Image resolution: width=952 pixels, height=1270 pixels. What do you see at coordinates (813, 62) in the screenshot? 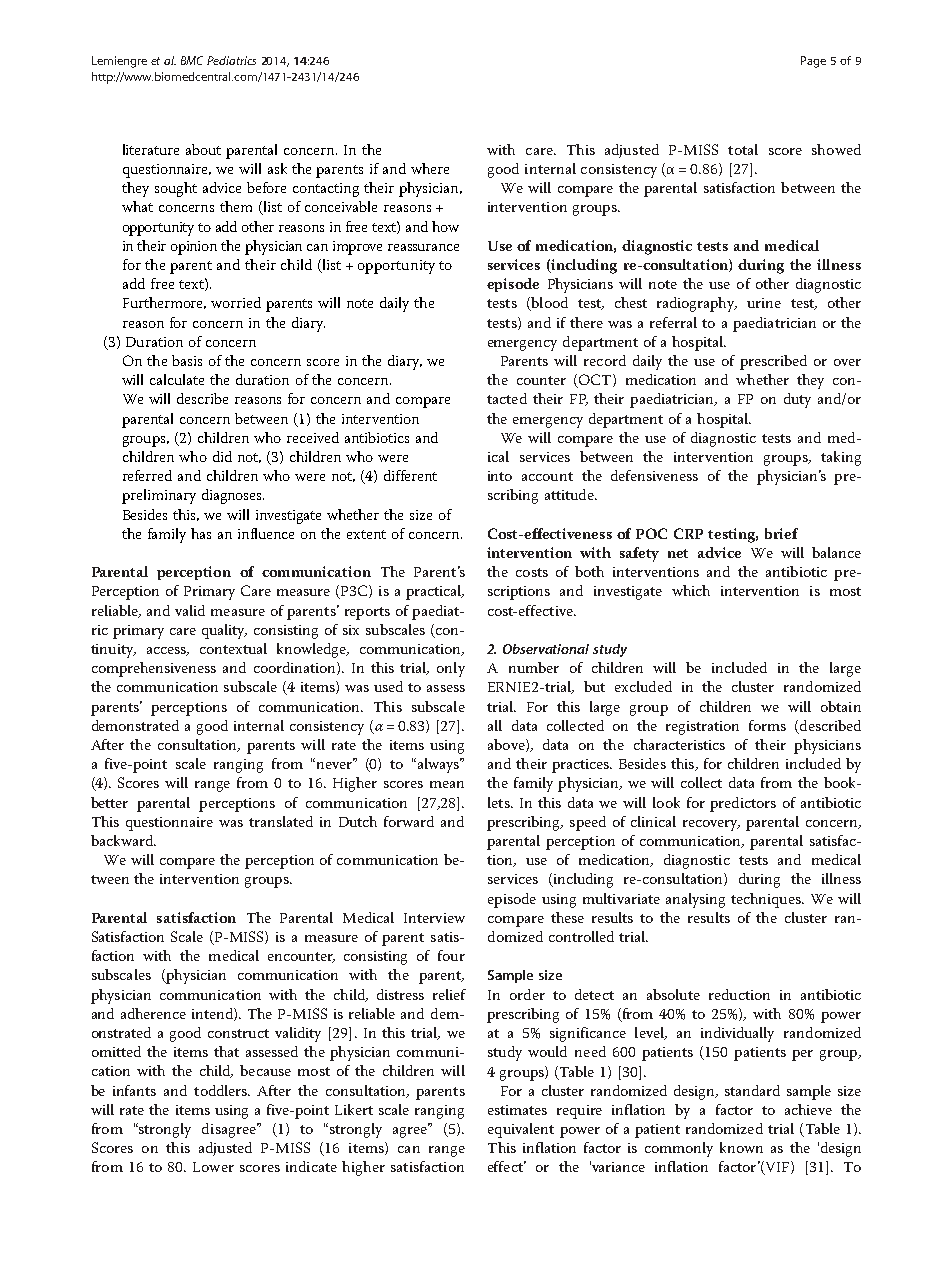
I see `Page` at bounding box center [813, 62].
